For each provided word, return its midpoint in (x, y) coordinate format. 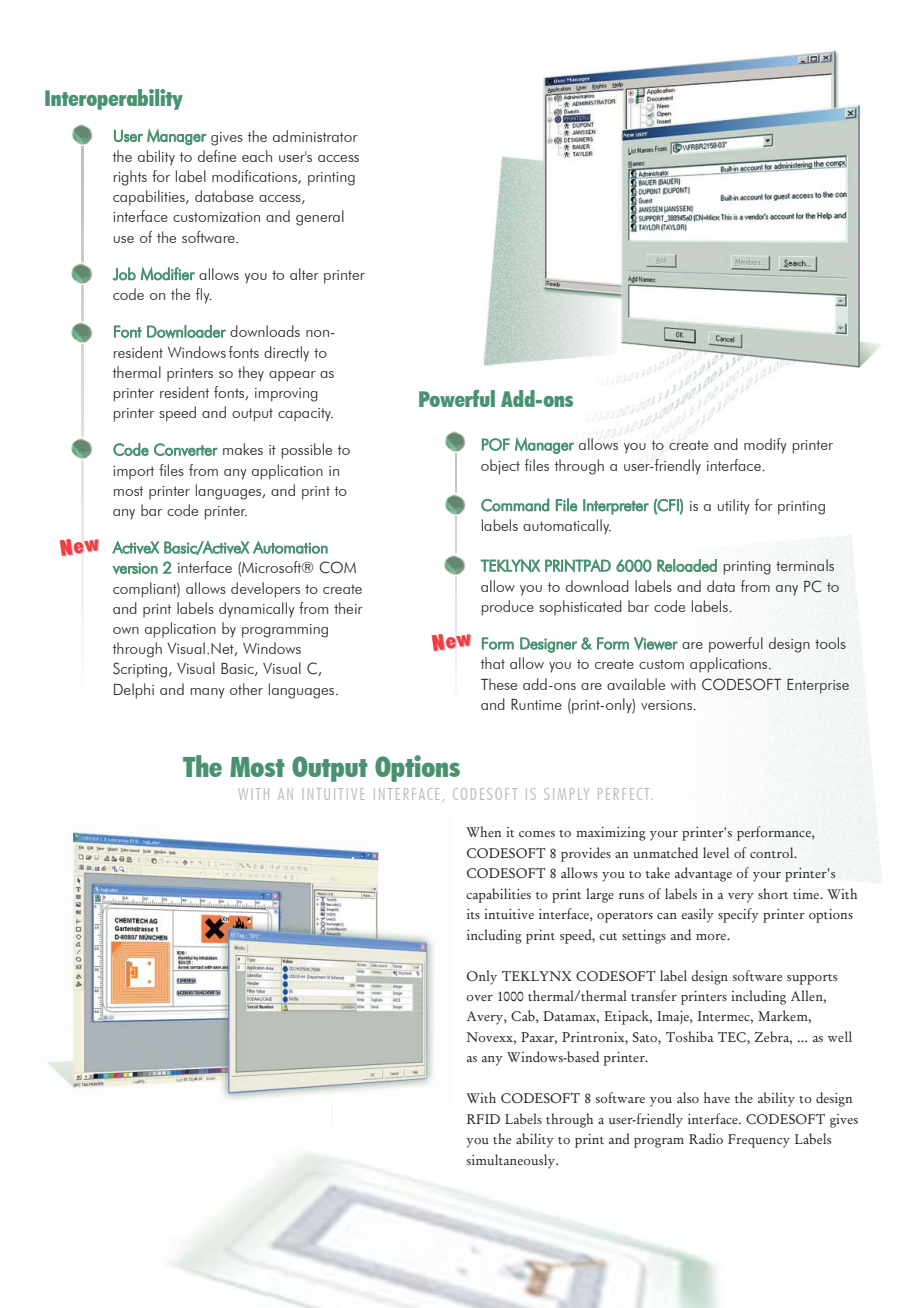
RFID (483, 1119)
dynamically (257, 610)
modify (765, 446)
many (208, 693)
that (493, 663)
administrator (315, 136)
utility (734, 507)
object (500, 467)
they (251, 374)
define (217, 156)
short (773, 893)
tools (830, 643)
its (473, 914)
